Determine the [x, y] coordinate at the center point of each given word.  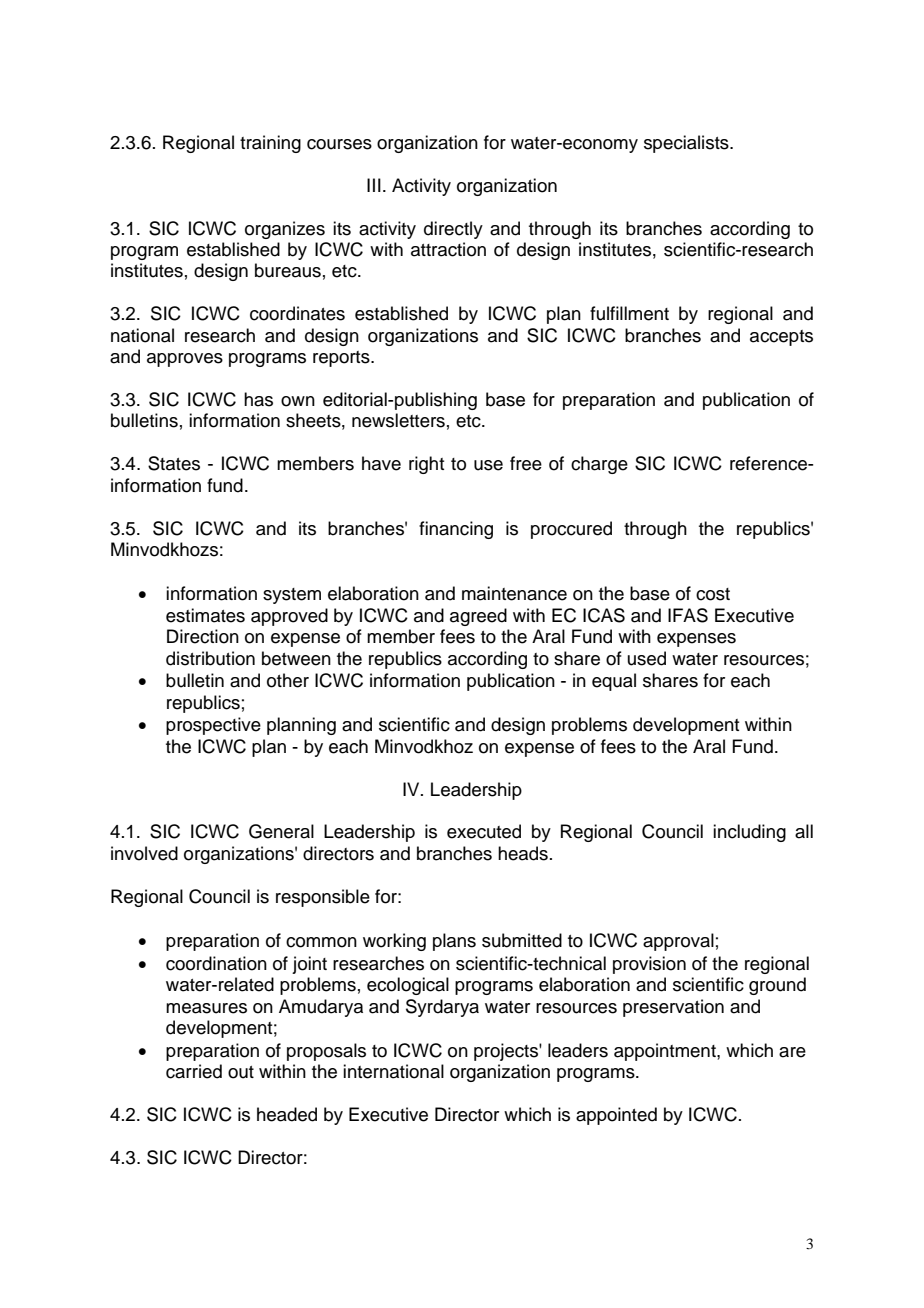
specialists [687, 144]
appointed [616, 1116]
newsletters [398, 420]
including [749, 833]
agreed [478, 617]
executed [484, 831]
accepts [781, 338]
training [270, 144]
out [241, 1072]
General [281, 831]
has [258, 399]
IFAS [688, 615]
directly [453, 230]
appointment [666, 1052]
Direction [203, 636]
